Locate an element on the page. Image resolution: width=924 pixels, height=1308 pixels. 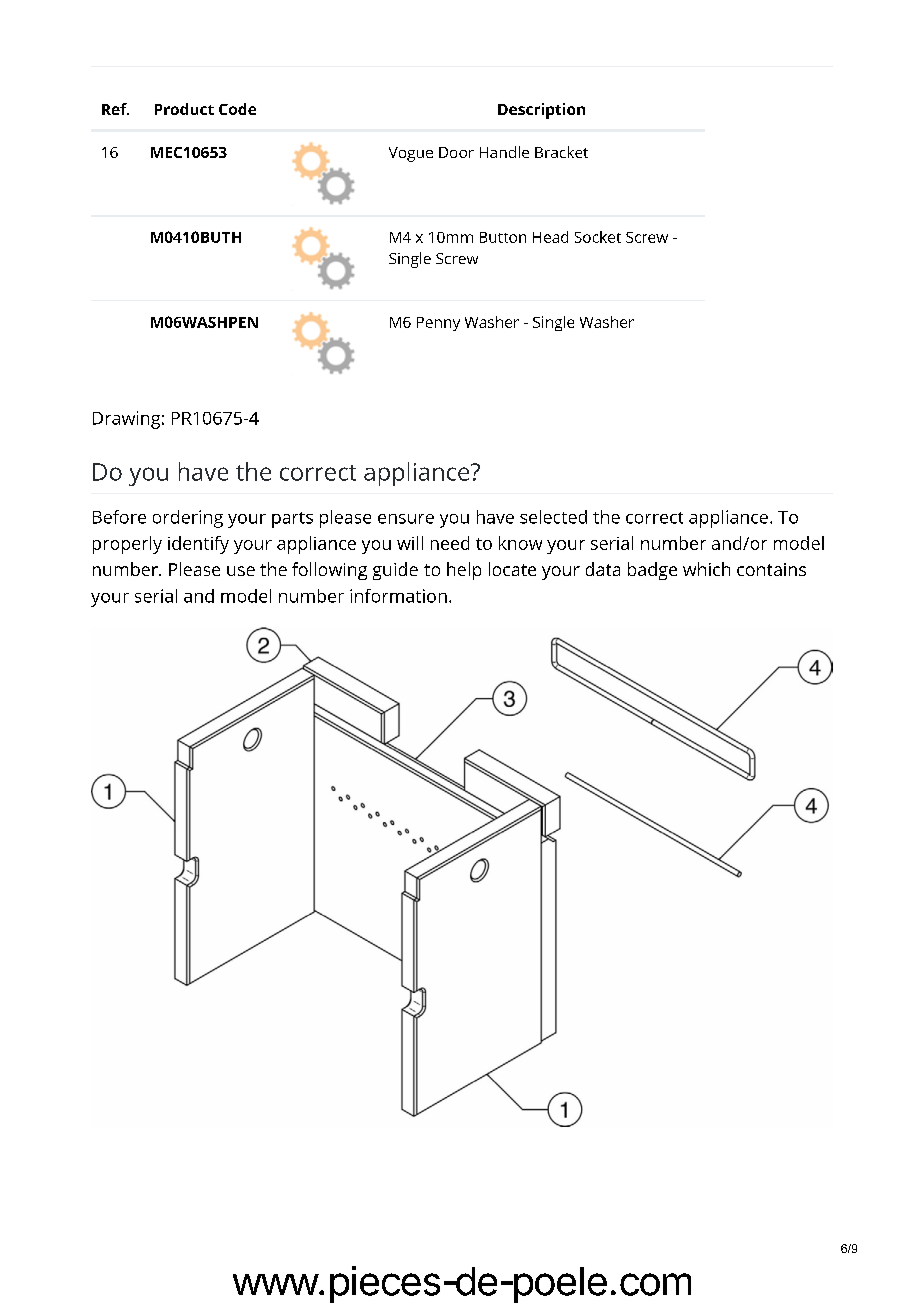
Product is located at coordinates (184, 109).
